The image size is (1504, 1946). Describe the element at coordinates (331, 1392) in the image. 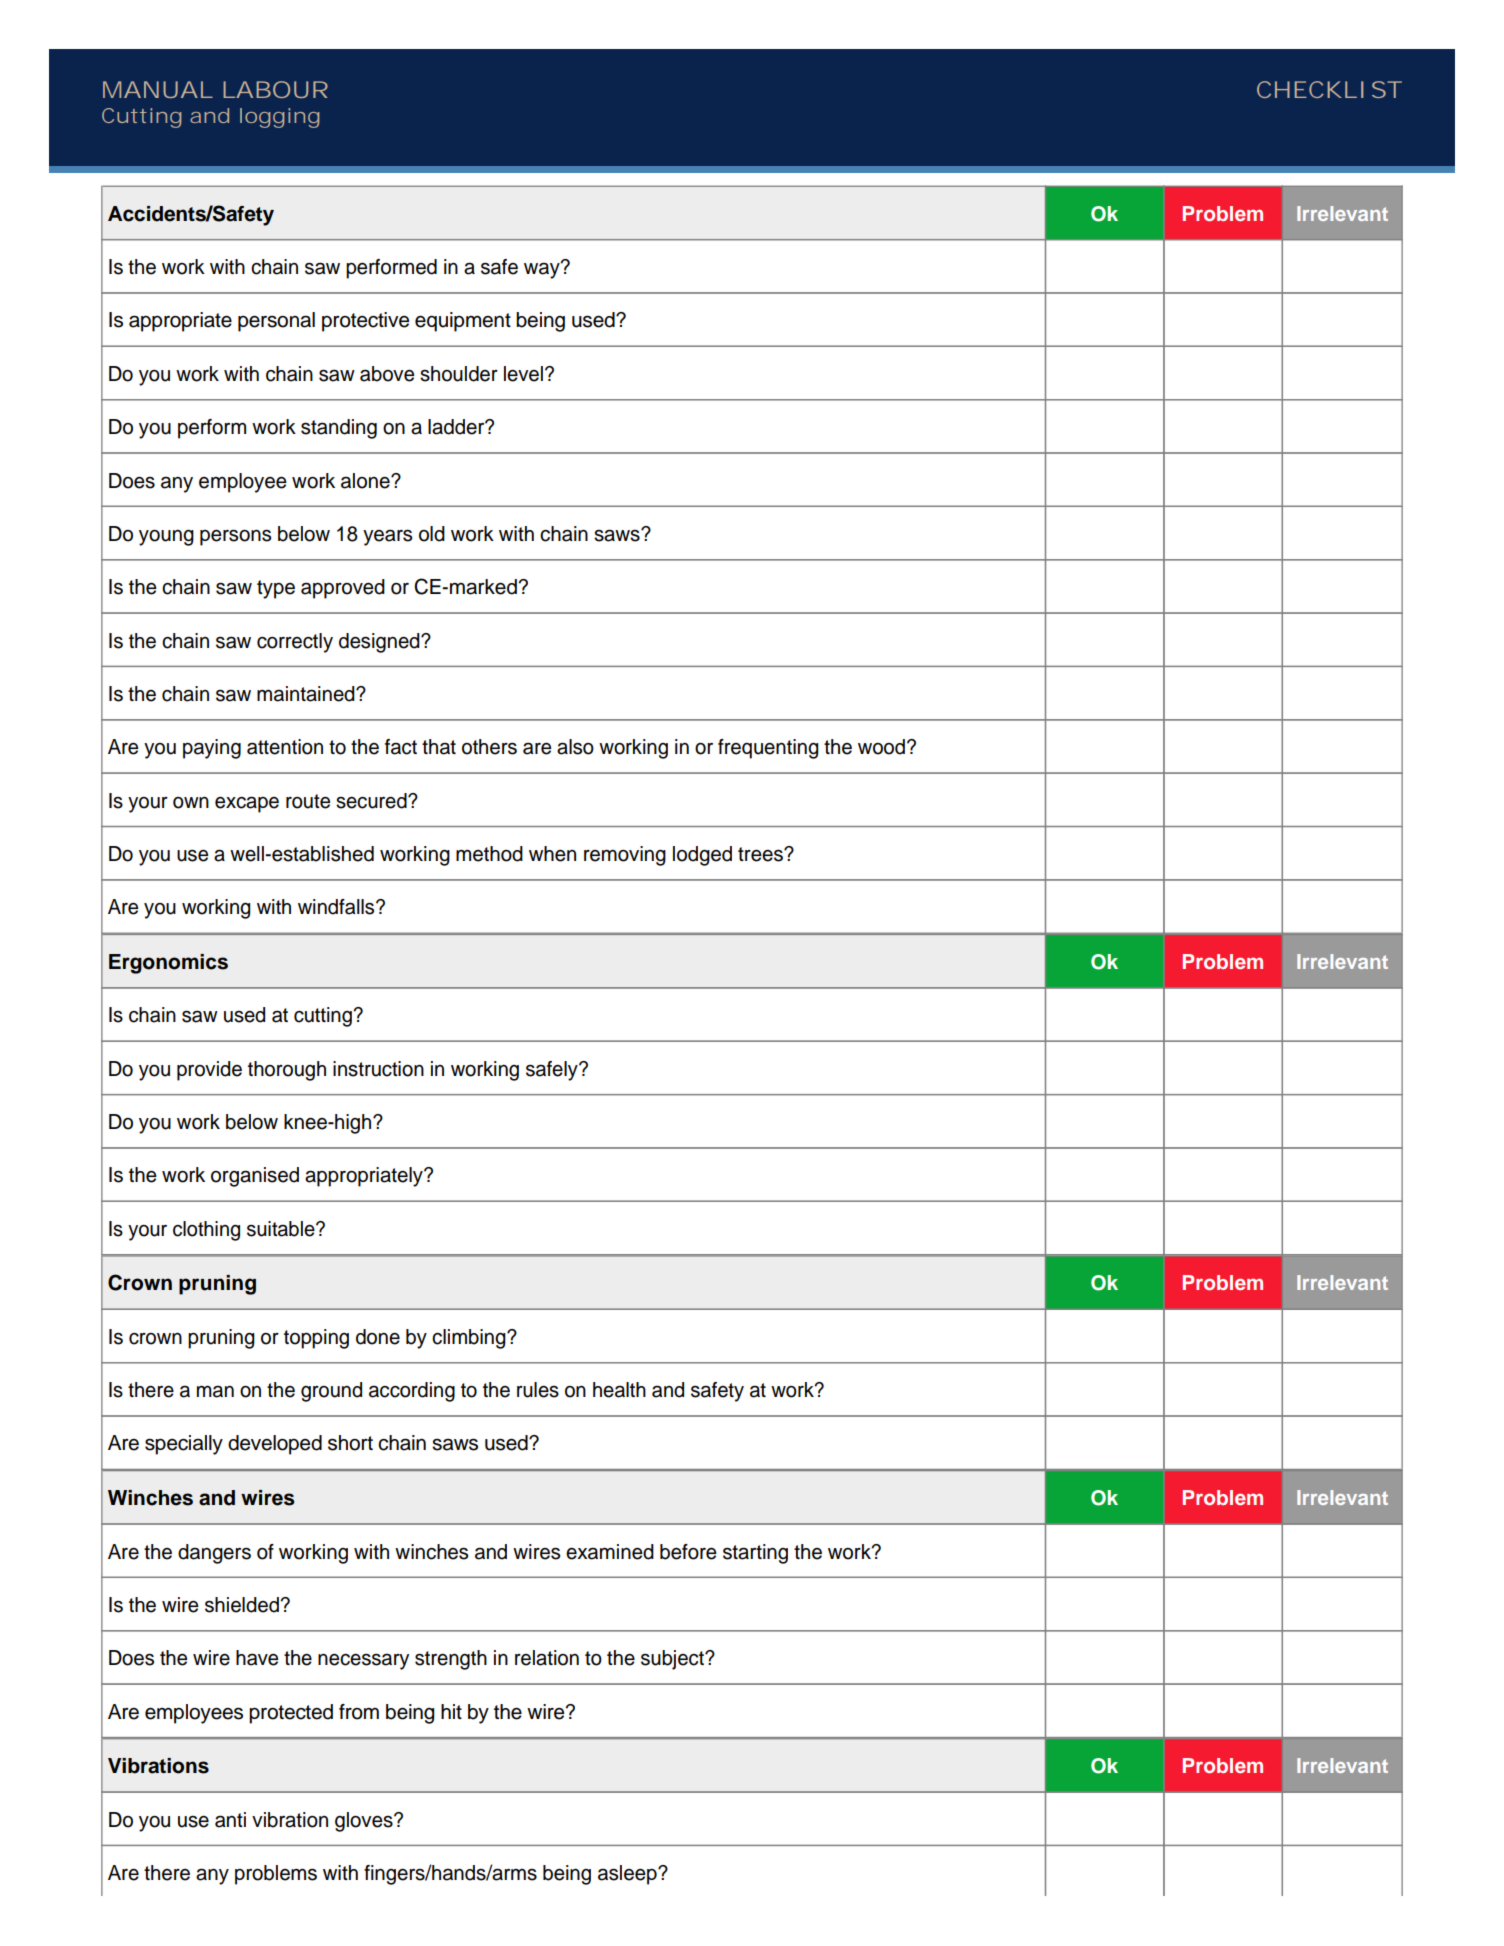

I see `ground` at that location.
